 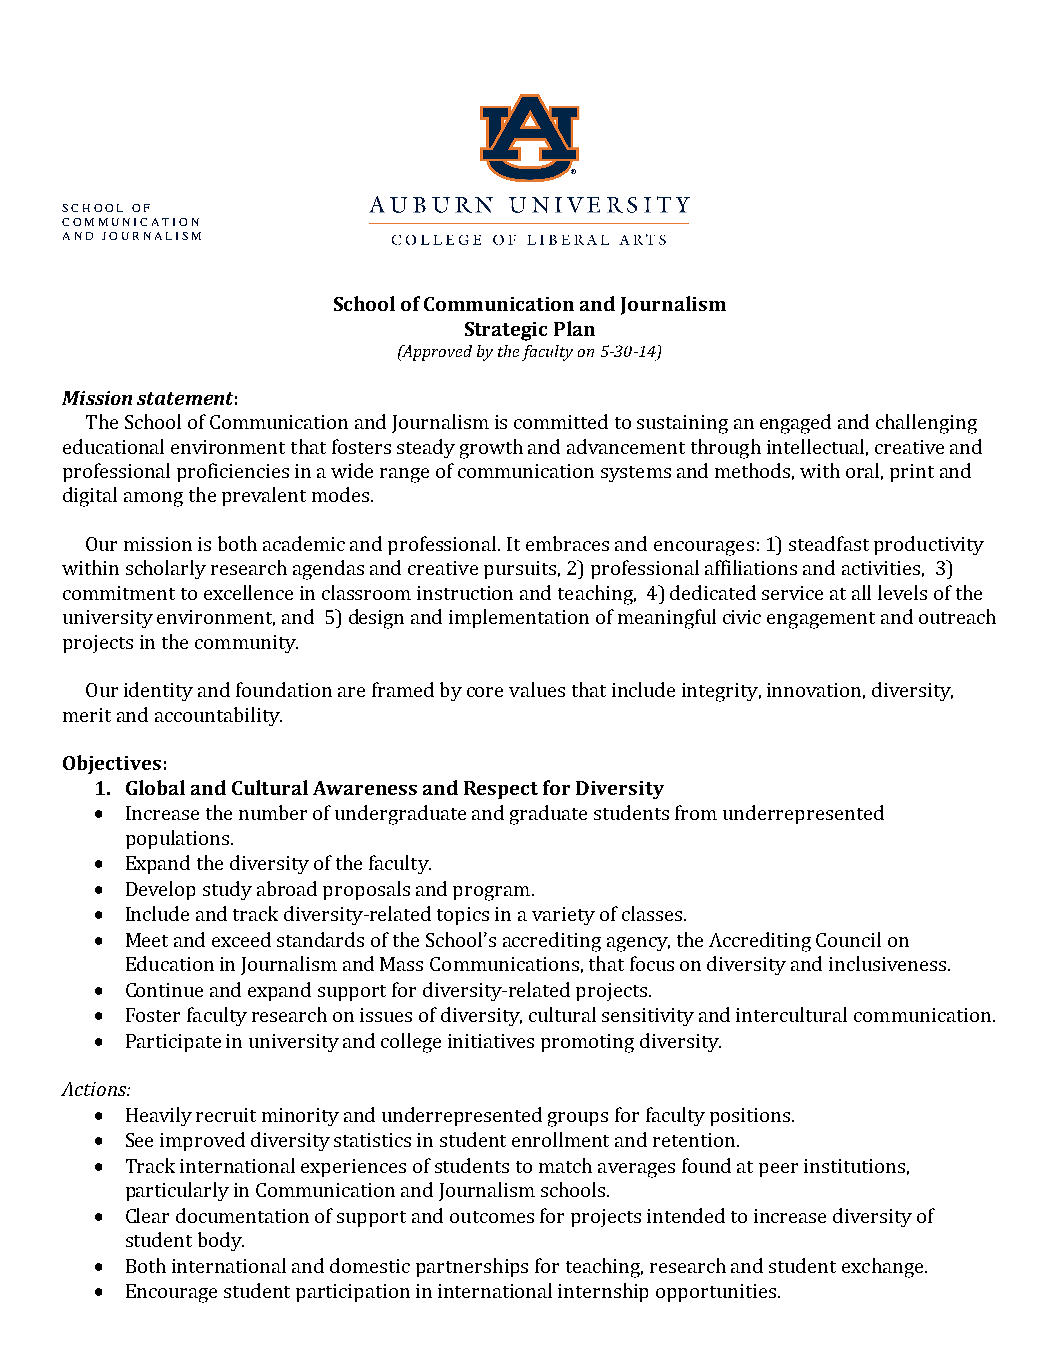 What do you see at coordinates (506, 331) in the screenshot?
I see `Strategic` at bounding box center [506, 331].
